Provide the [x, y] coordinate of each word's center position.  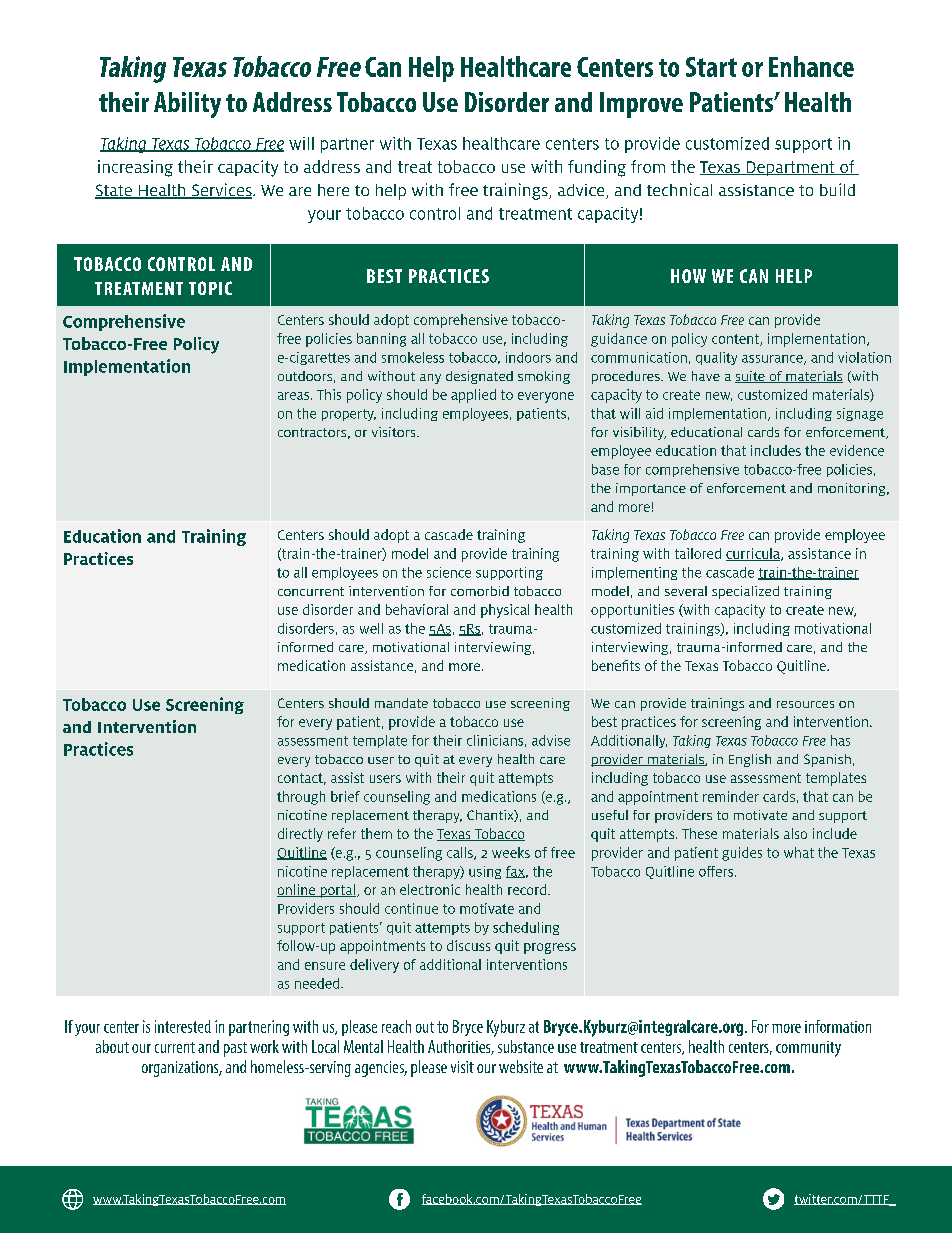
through [301, 798]
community [808, 1049]
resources [805, 704]
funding [597, 168]
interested [183, 1026]
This [329, 394]
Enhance [811, 66]
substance [526, 1046]
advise [551, 740]
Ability [187, 105]
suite [751, 377]
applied [473, 396]
